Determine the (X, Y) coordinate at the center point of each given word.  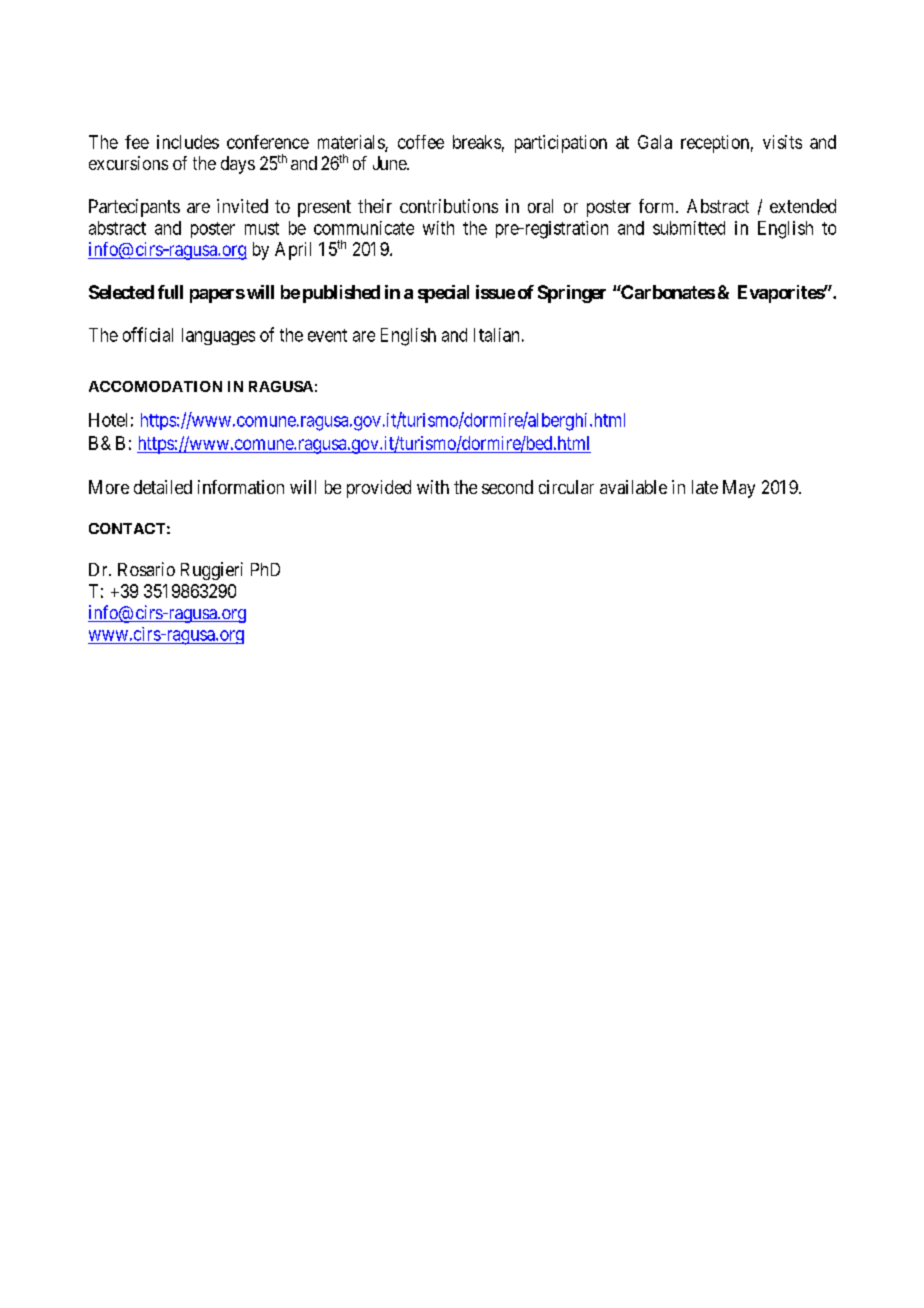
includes (188, 142)
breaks (477, 142)
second (507, 487)
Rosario (146, 569)
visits (782, 142)
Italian (496, 335)
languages (218, 336)
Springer (572, 294)
